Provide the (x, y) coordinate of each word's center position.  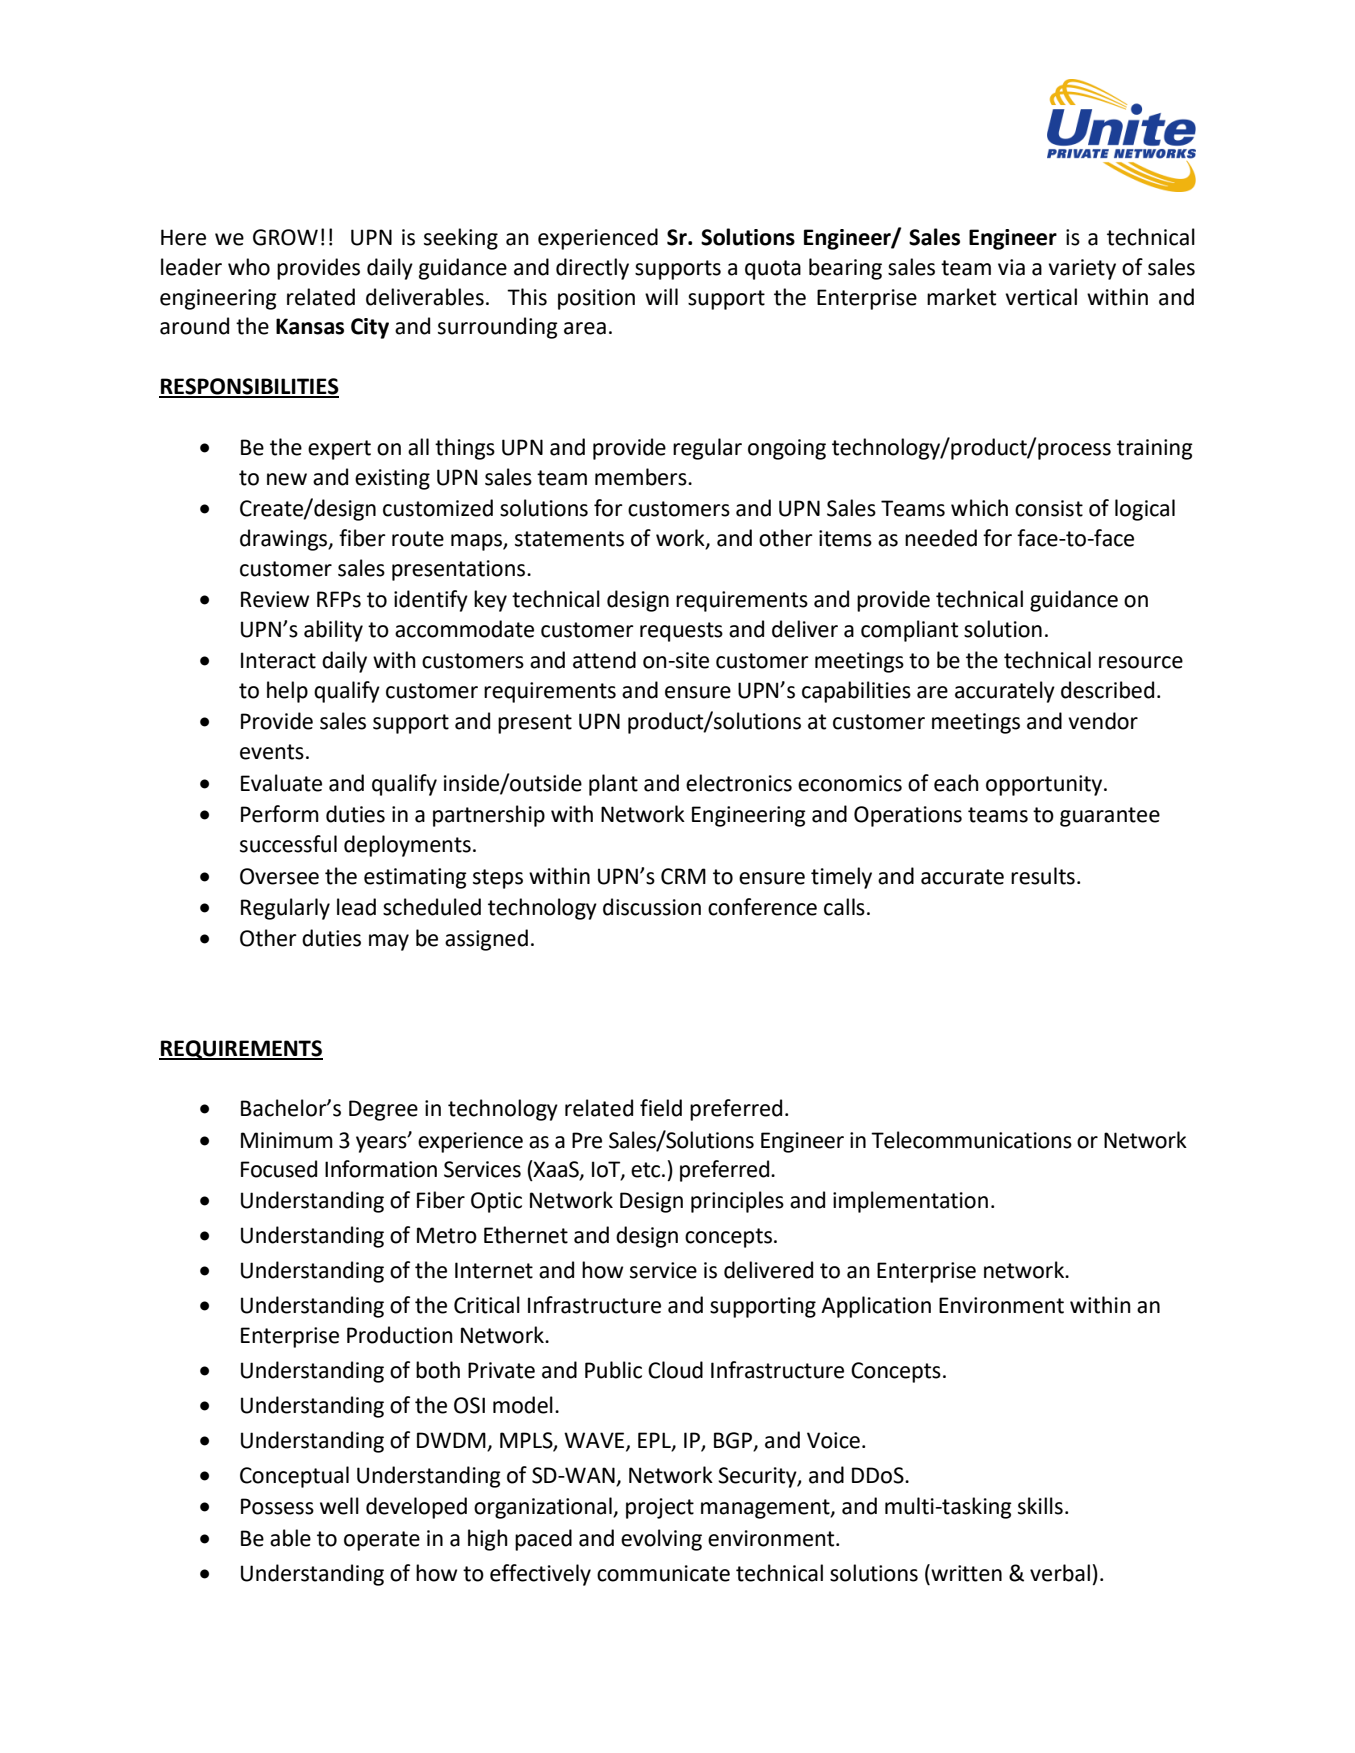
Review (275, 599)
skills (1040, 1506)
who (249, 267)
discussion (652, 907)
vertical (1041, 297)
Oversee (279, 876)
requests (681, 632)
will (661, 296)
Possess (277, 1506)
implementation (910, 1202)
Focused (279, 1169)
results (1043, 876)
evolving (661, 1540)
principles (737, 1202)
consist (1049, 508)
